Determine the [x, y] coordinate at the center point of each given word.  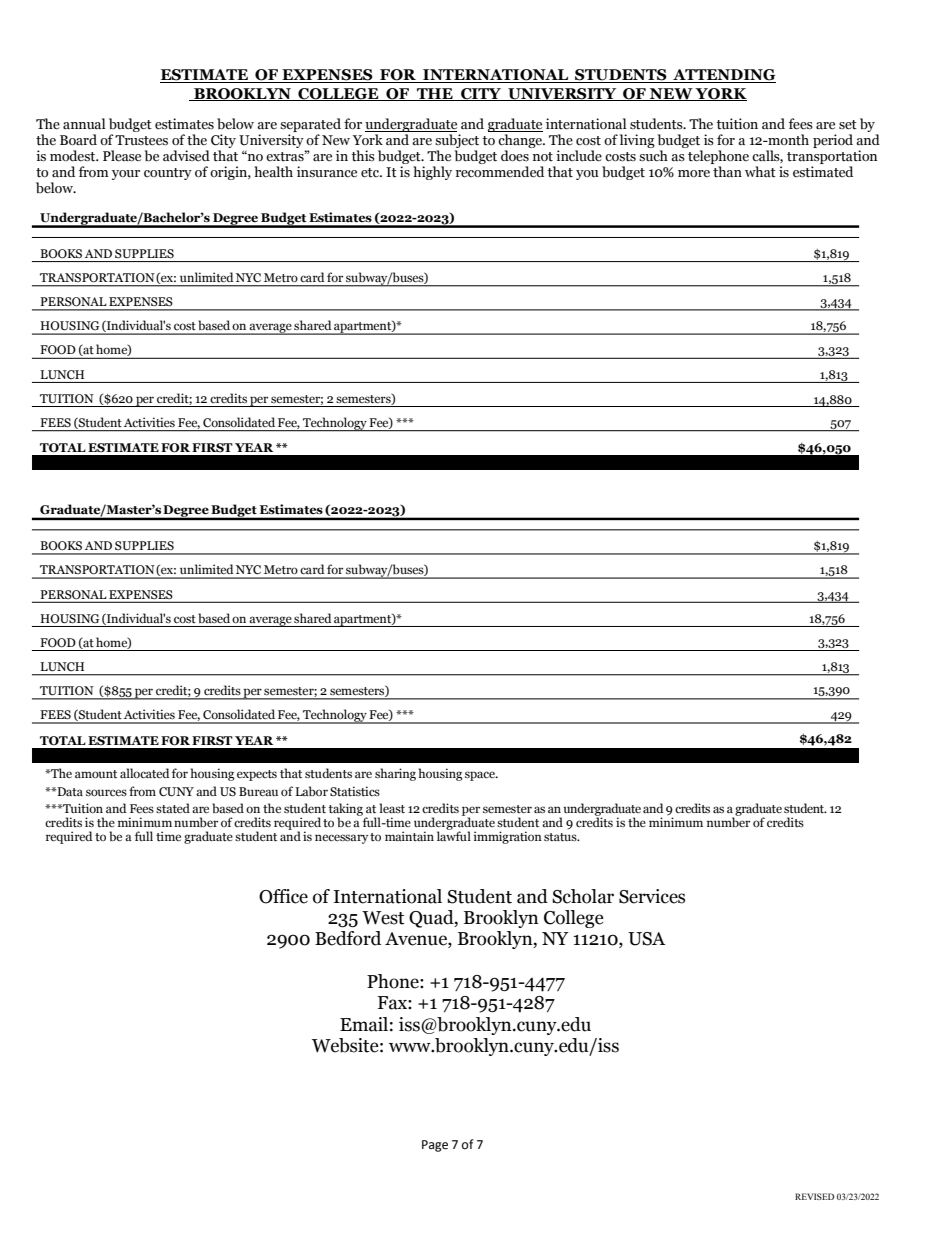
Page [435, 1146]
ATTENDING [723, 76]
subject [457, 141]
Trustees [141, 140]
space [481, 776]
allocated [145, 773]
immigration [508, 837]
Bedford [348, 938]
